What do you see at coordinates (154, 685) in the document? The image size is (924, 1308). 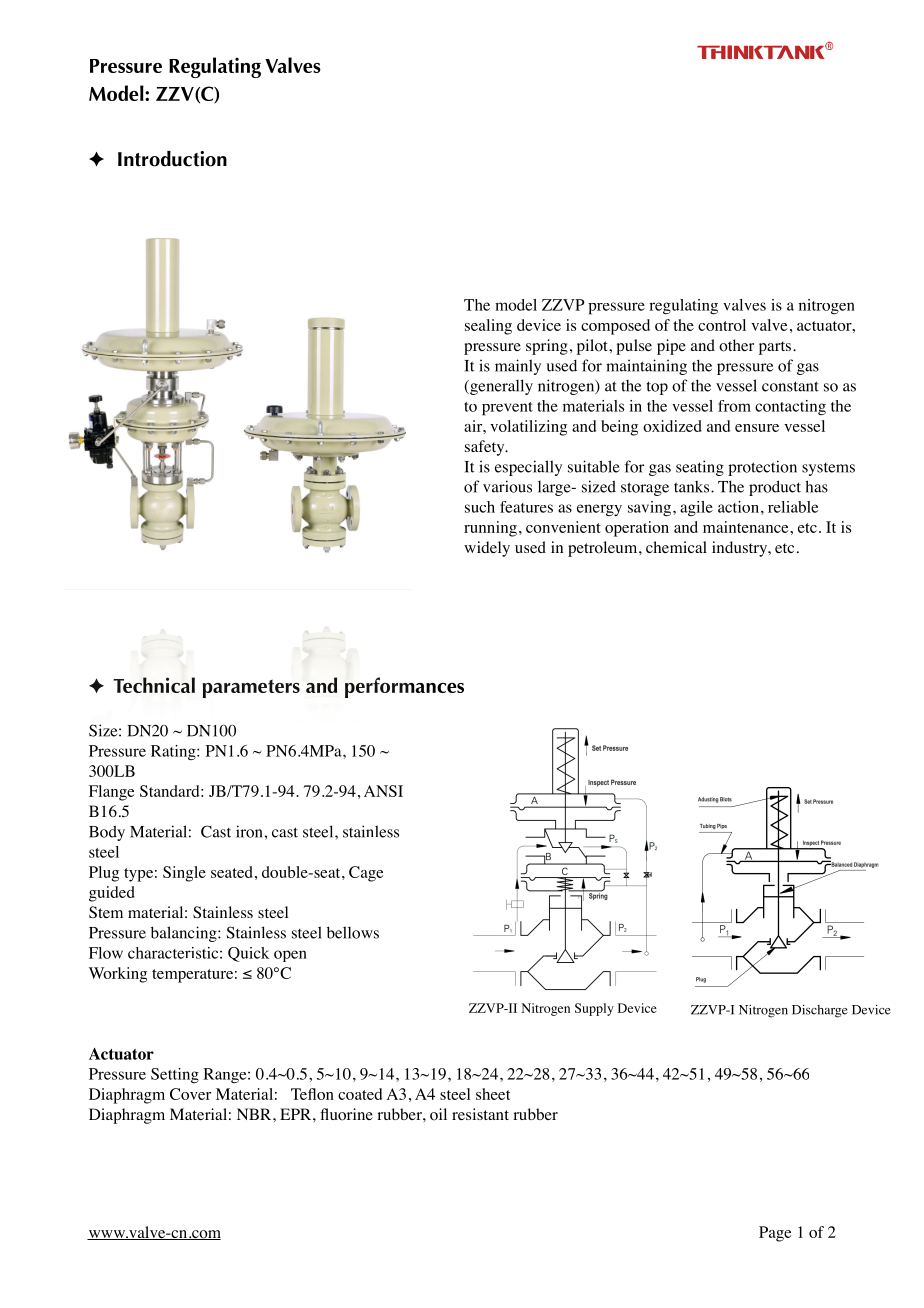 I see `Technical` at bounding box center [154, 685].
